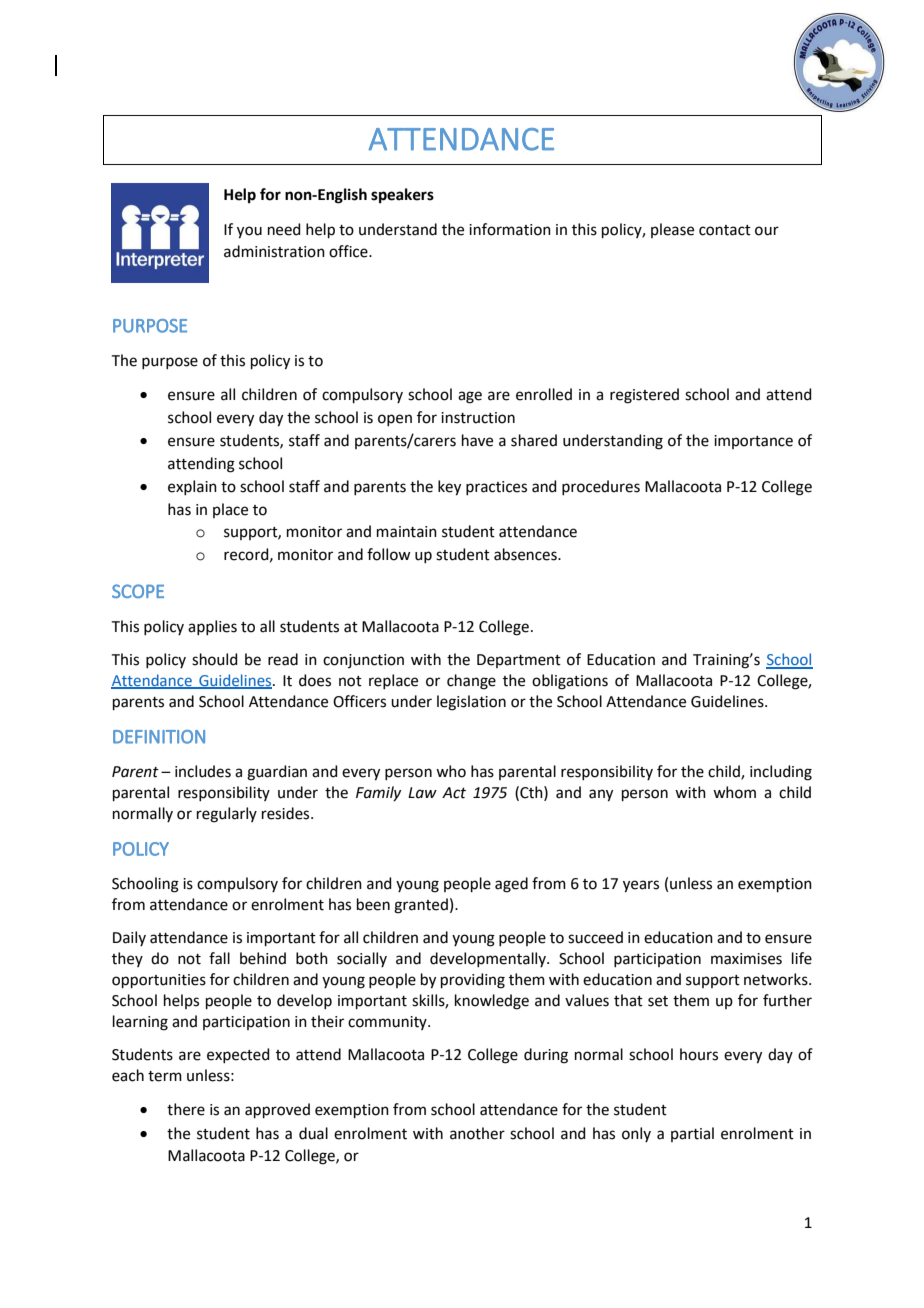 The height and width of the page is (1308, 924). Describe the element at coordinates (510, 229) in the page. I see `information` at that location.
